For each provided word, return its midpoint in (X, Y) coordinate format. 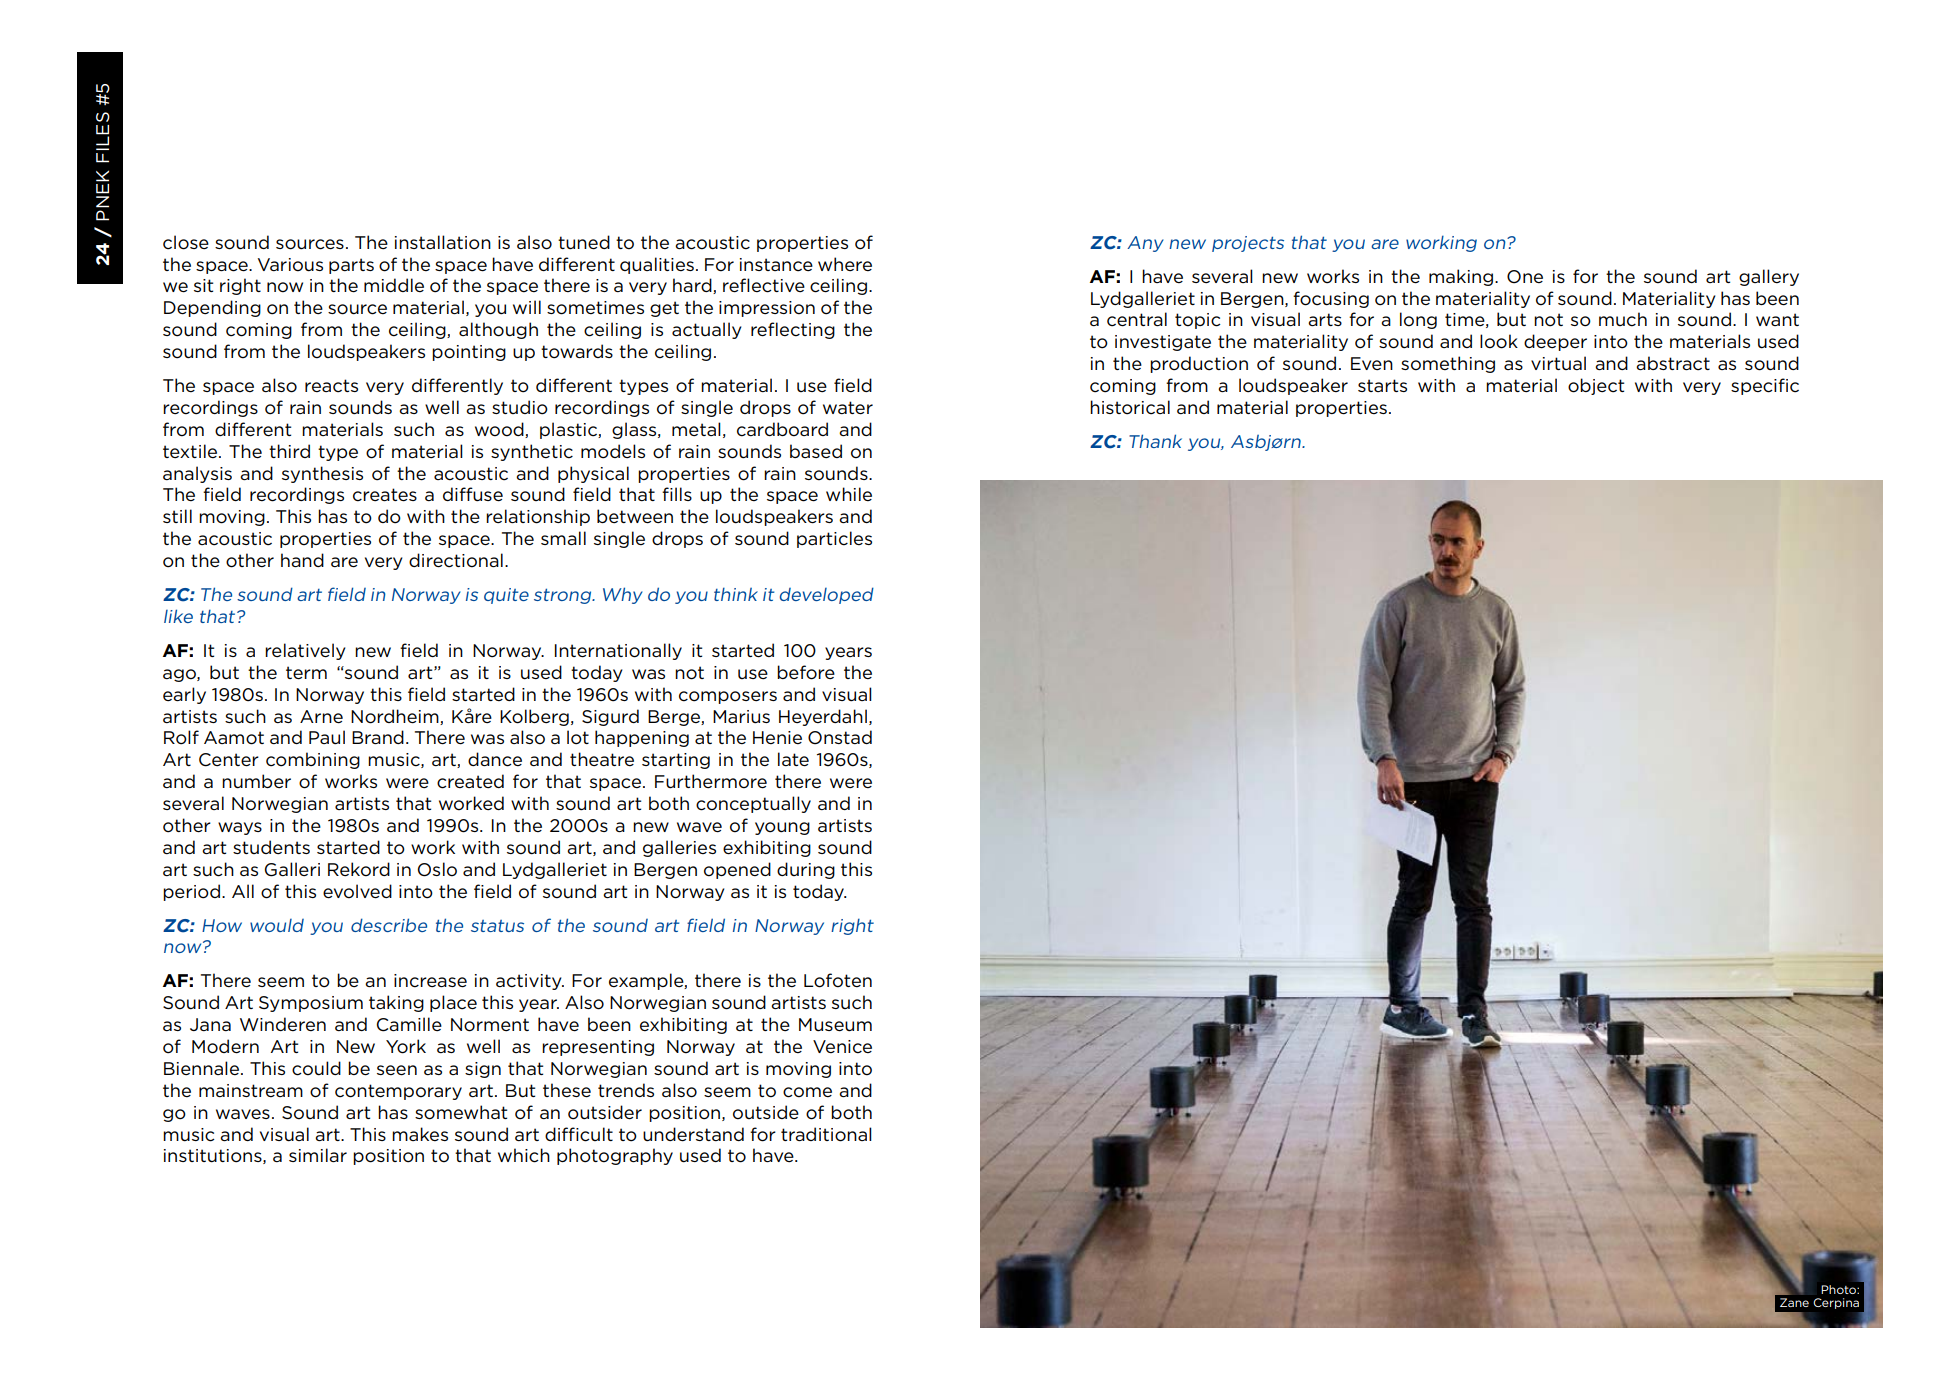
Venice (842, 1047)
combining (313, 760)
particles (834, 539)
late (793, 759)
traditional (826, 1134)
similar (318, 1155)
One (1525, 277)
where (845, 264)
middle (394, 285)
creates (385, 495)
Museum (835, 1025)
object (1596, 386)
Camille (409, 1024)
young (782, 828)
